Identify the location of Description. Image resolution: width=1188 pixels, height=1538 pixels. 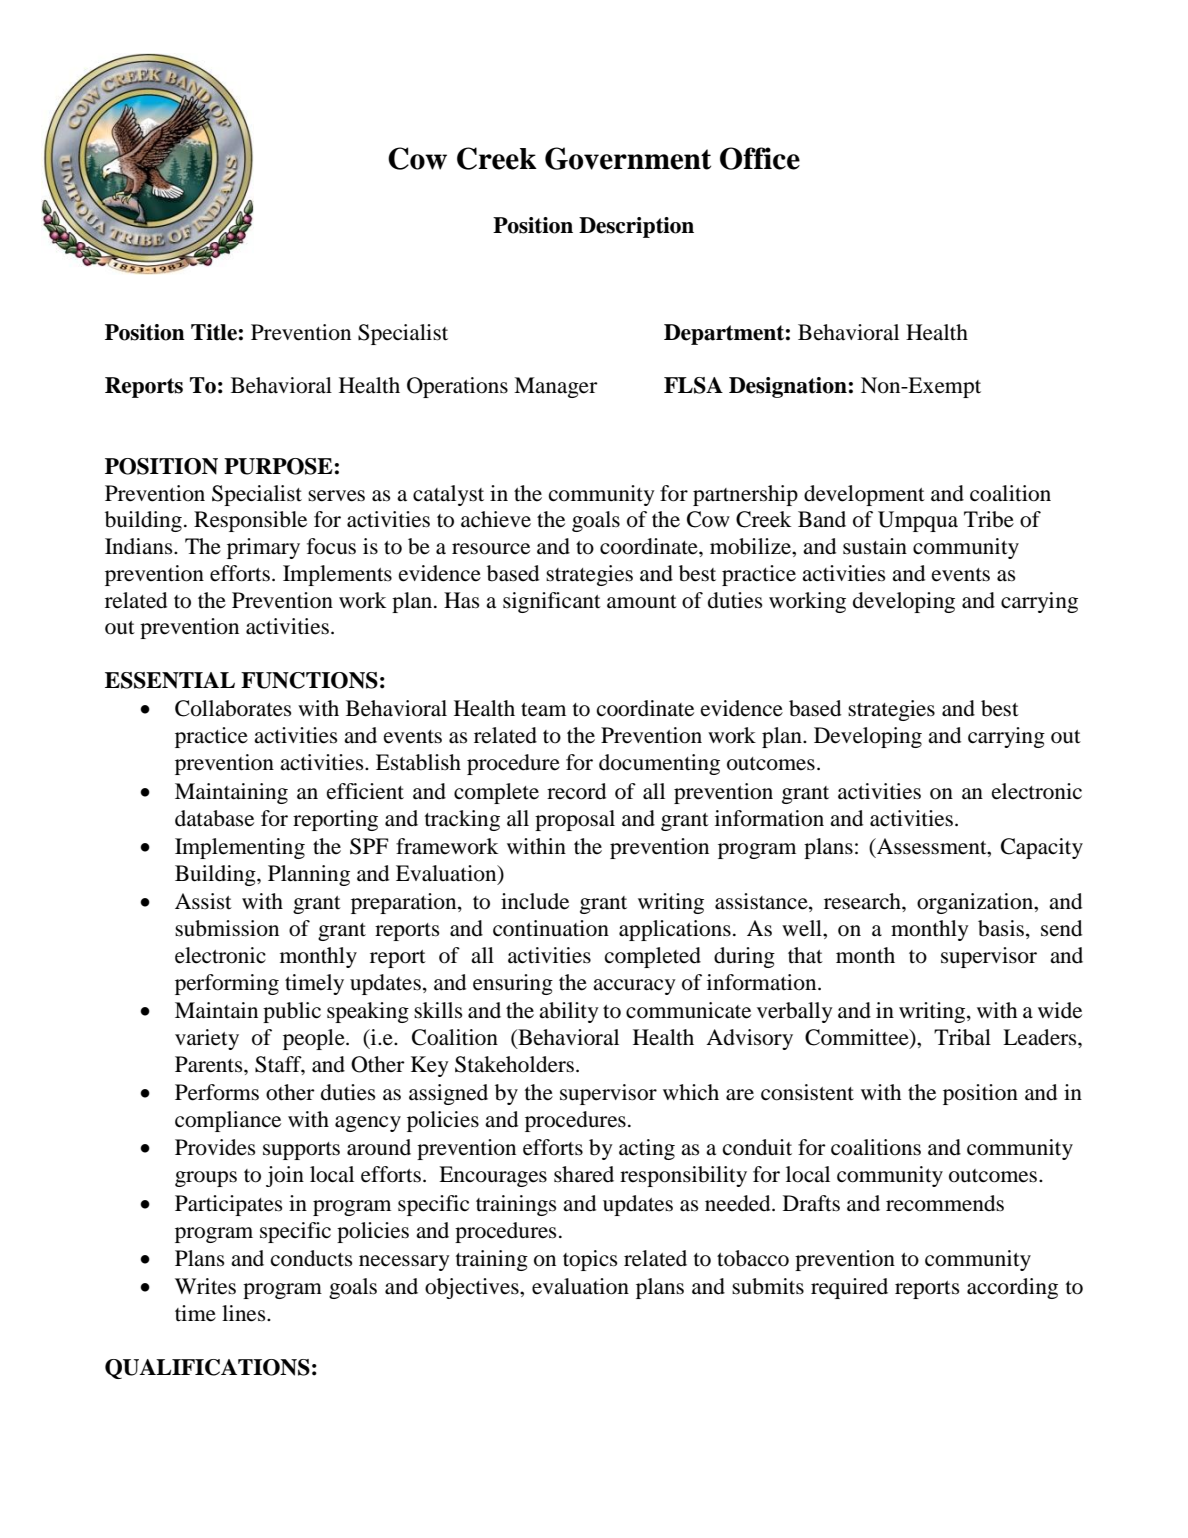
(636, 227).
